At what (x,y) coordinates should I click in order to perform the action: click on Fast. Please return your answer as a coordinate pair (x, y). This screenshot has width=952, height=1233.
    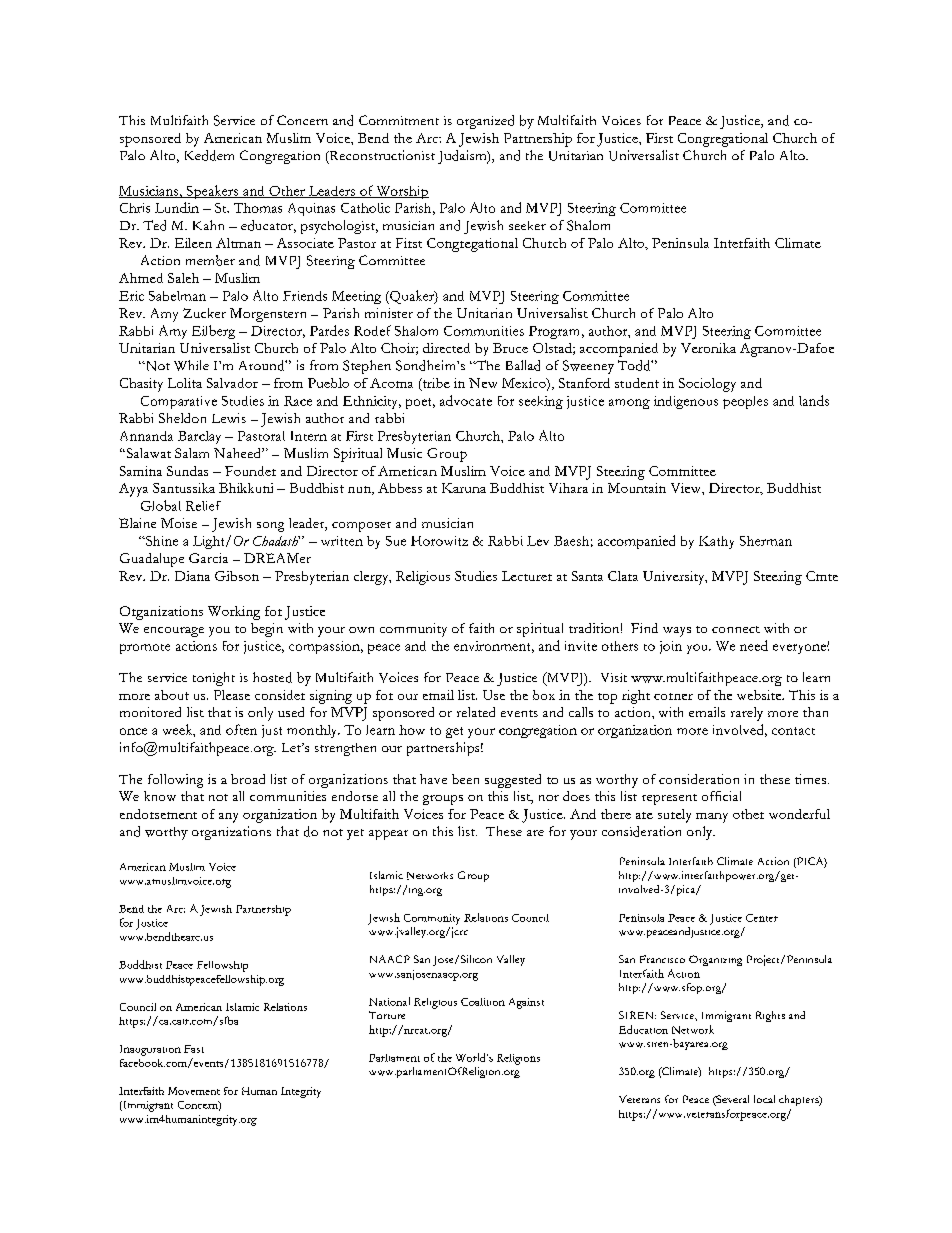
    Looking at the image, I should click on (194, 1049).
